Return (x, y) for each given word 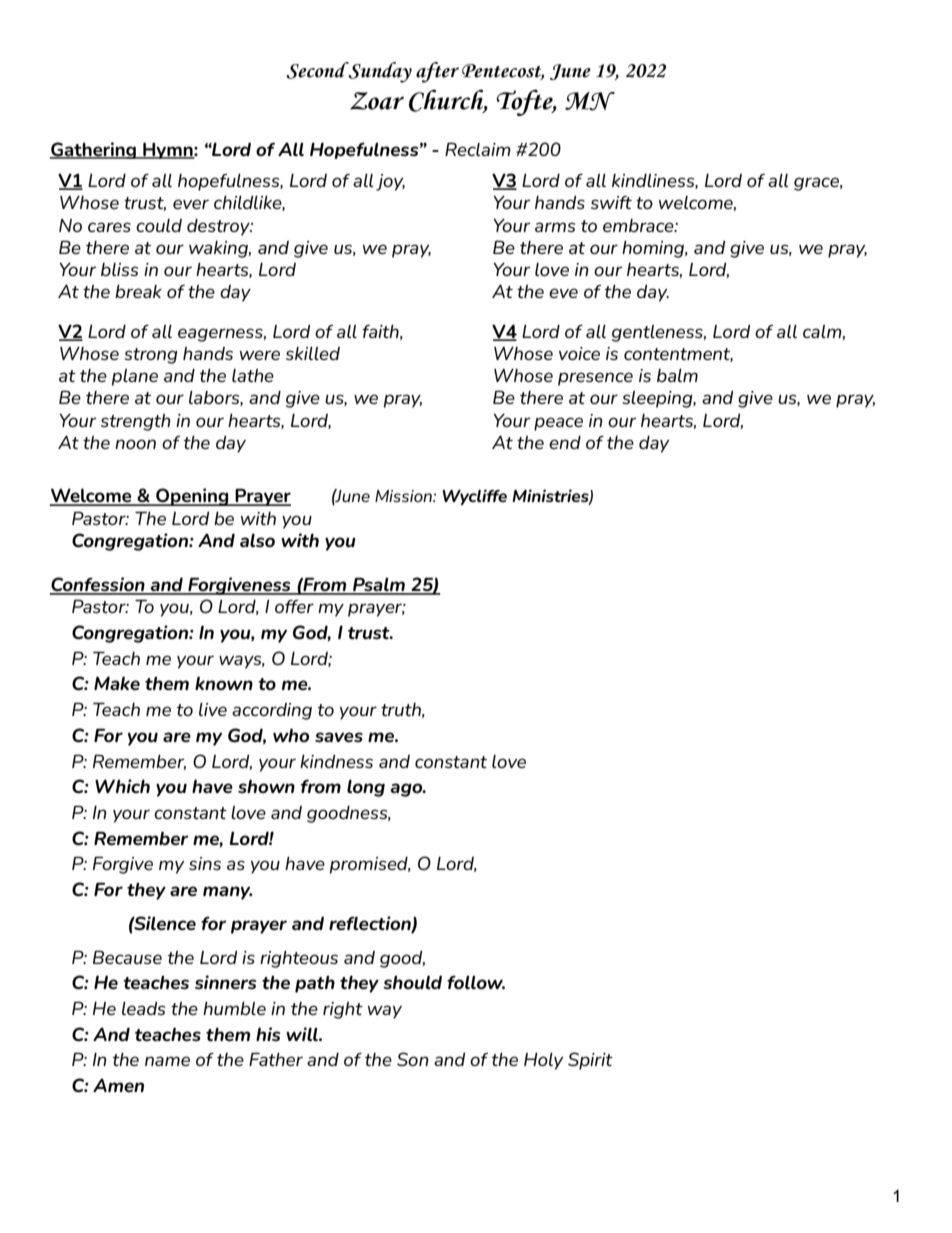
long (366, 788)
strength (136, 422)
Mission (404, 496)
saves (339, 737)
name (167, 1061)
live (213, 709)
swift (611, 202)
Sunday (380, 72)
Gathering (94, 150)
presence (595, 379)
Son (413, 1059)
